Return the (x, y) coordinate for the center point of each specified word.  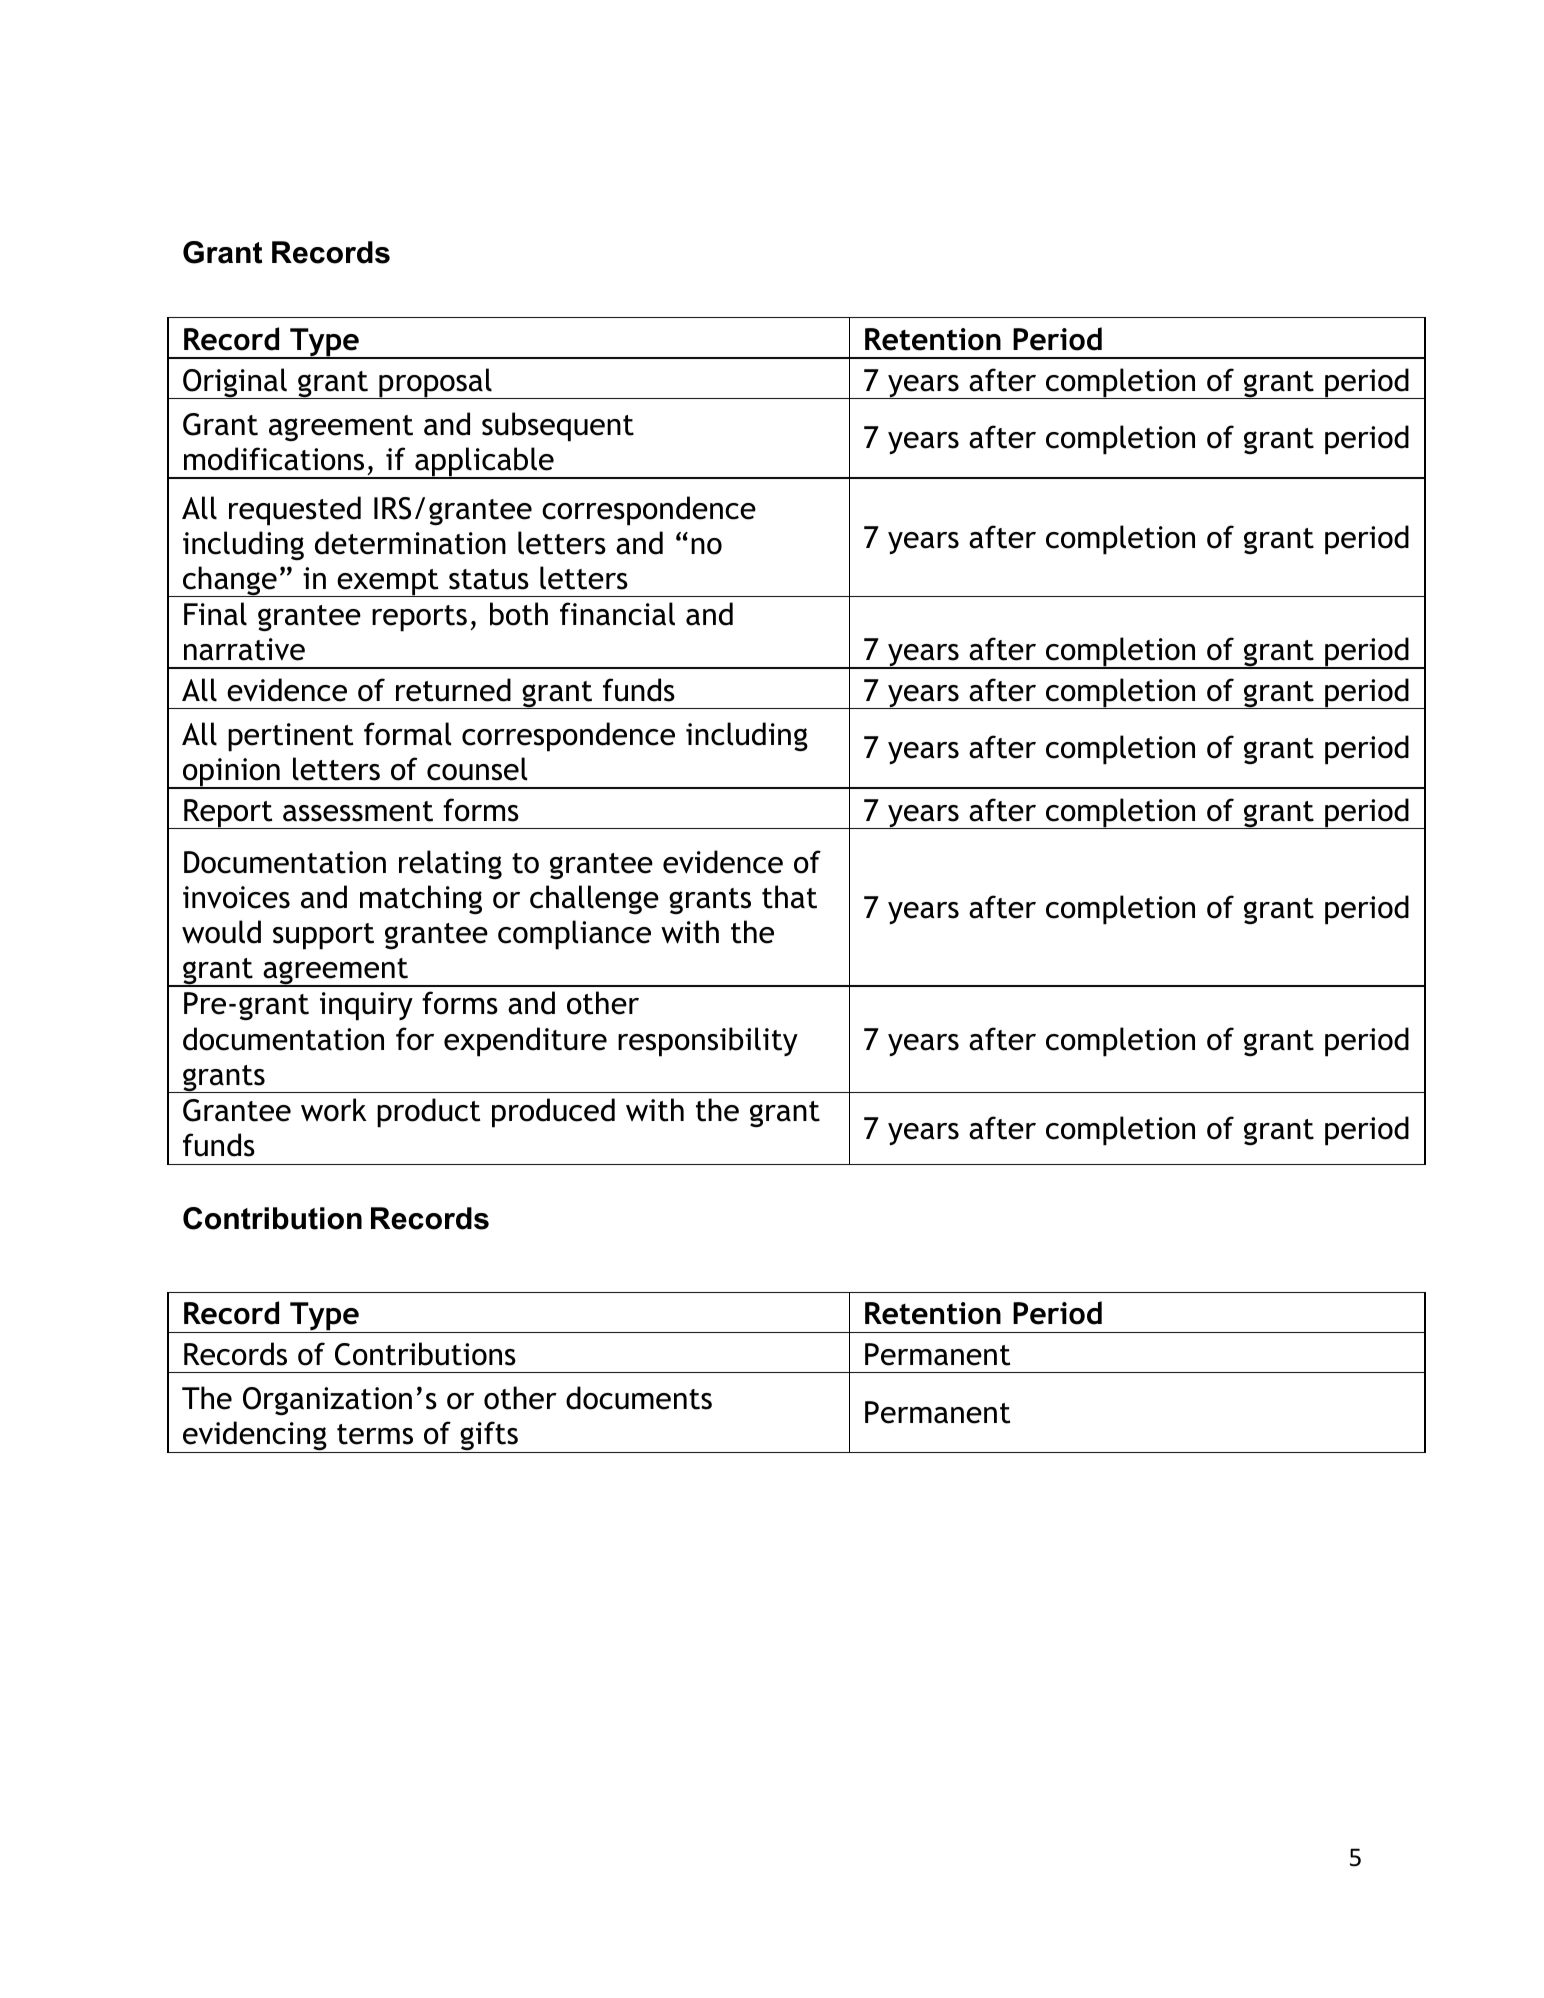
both (519, 614)
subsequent (558, 427)
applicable (484, 463)
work (334, 1110)
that (789, 897)
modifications (274, 459)
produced (553, 1113)
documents (639, 1398)
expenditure (525, 1042)
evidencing (255, 1437)
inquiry (366, 1006)
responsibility (708, 1042)
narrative (244, 649)
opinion (231, 773)
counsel (477, 769)
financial (617, 614)
